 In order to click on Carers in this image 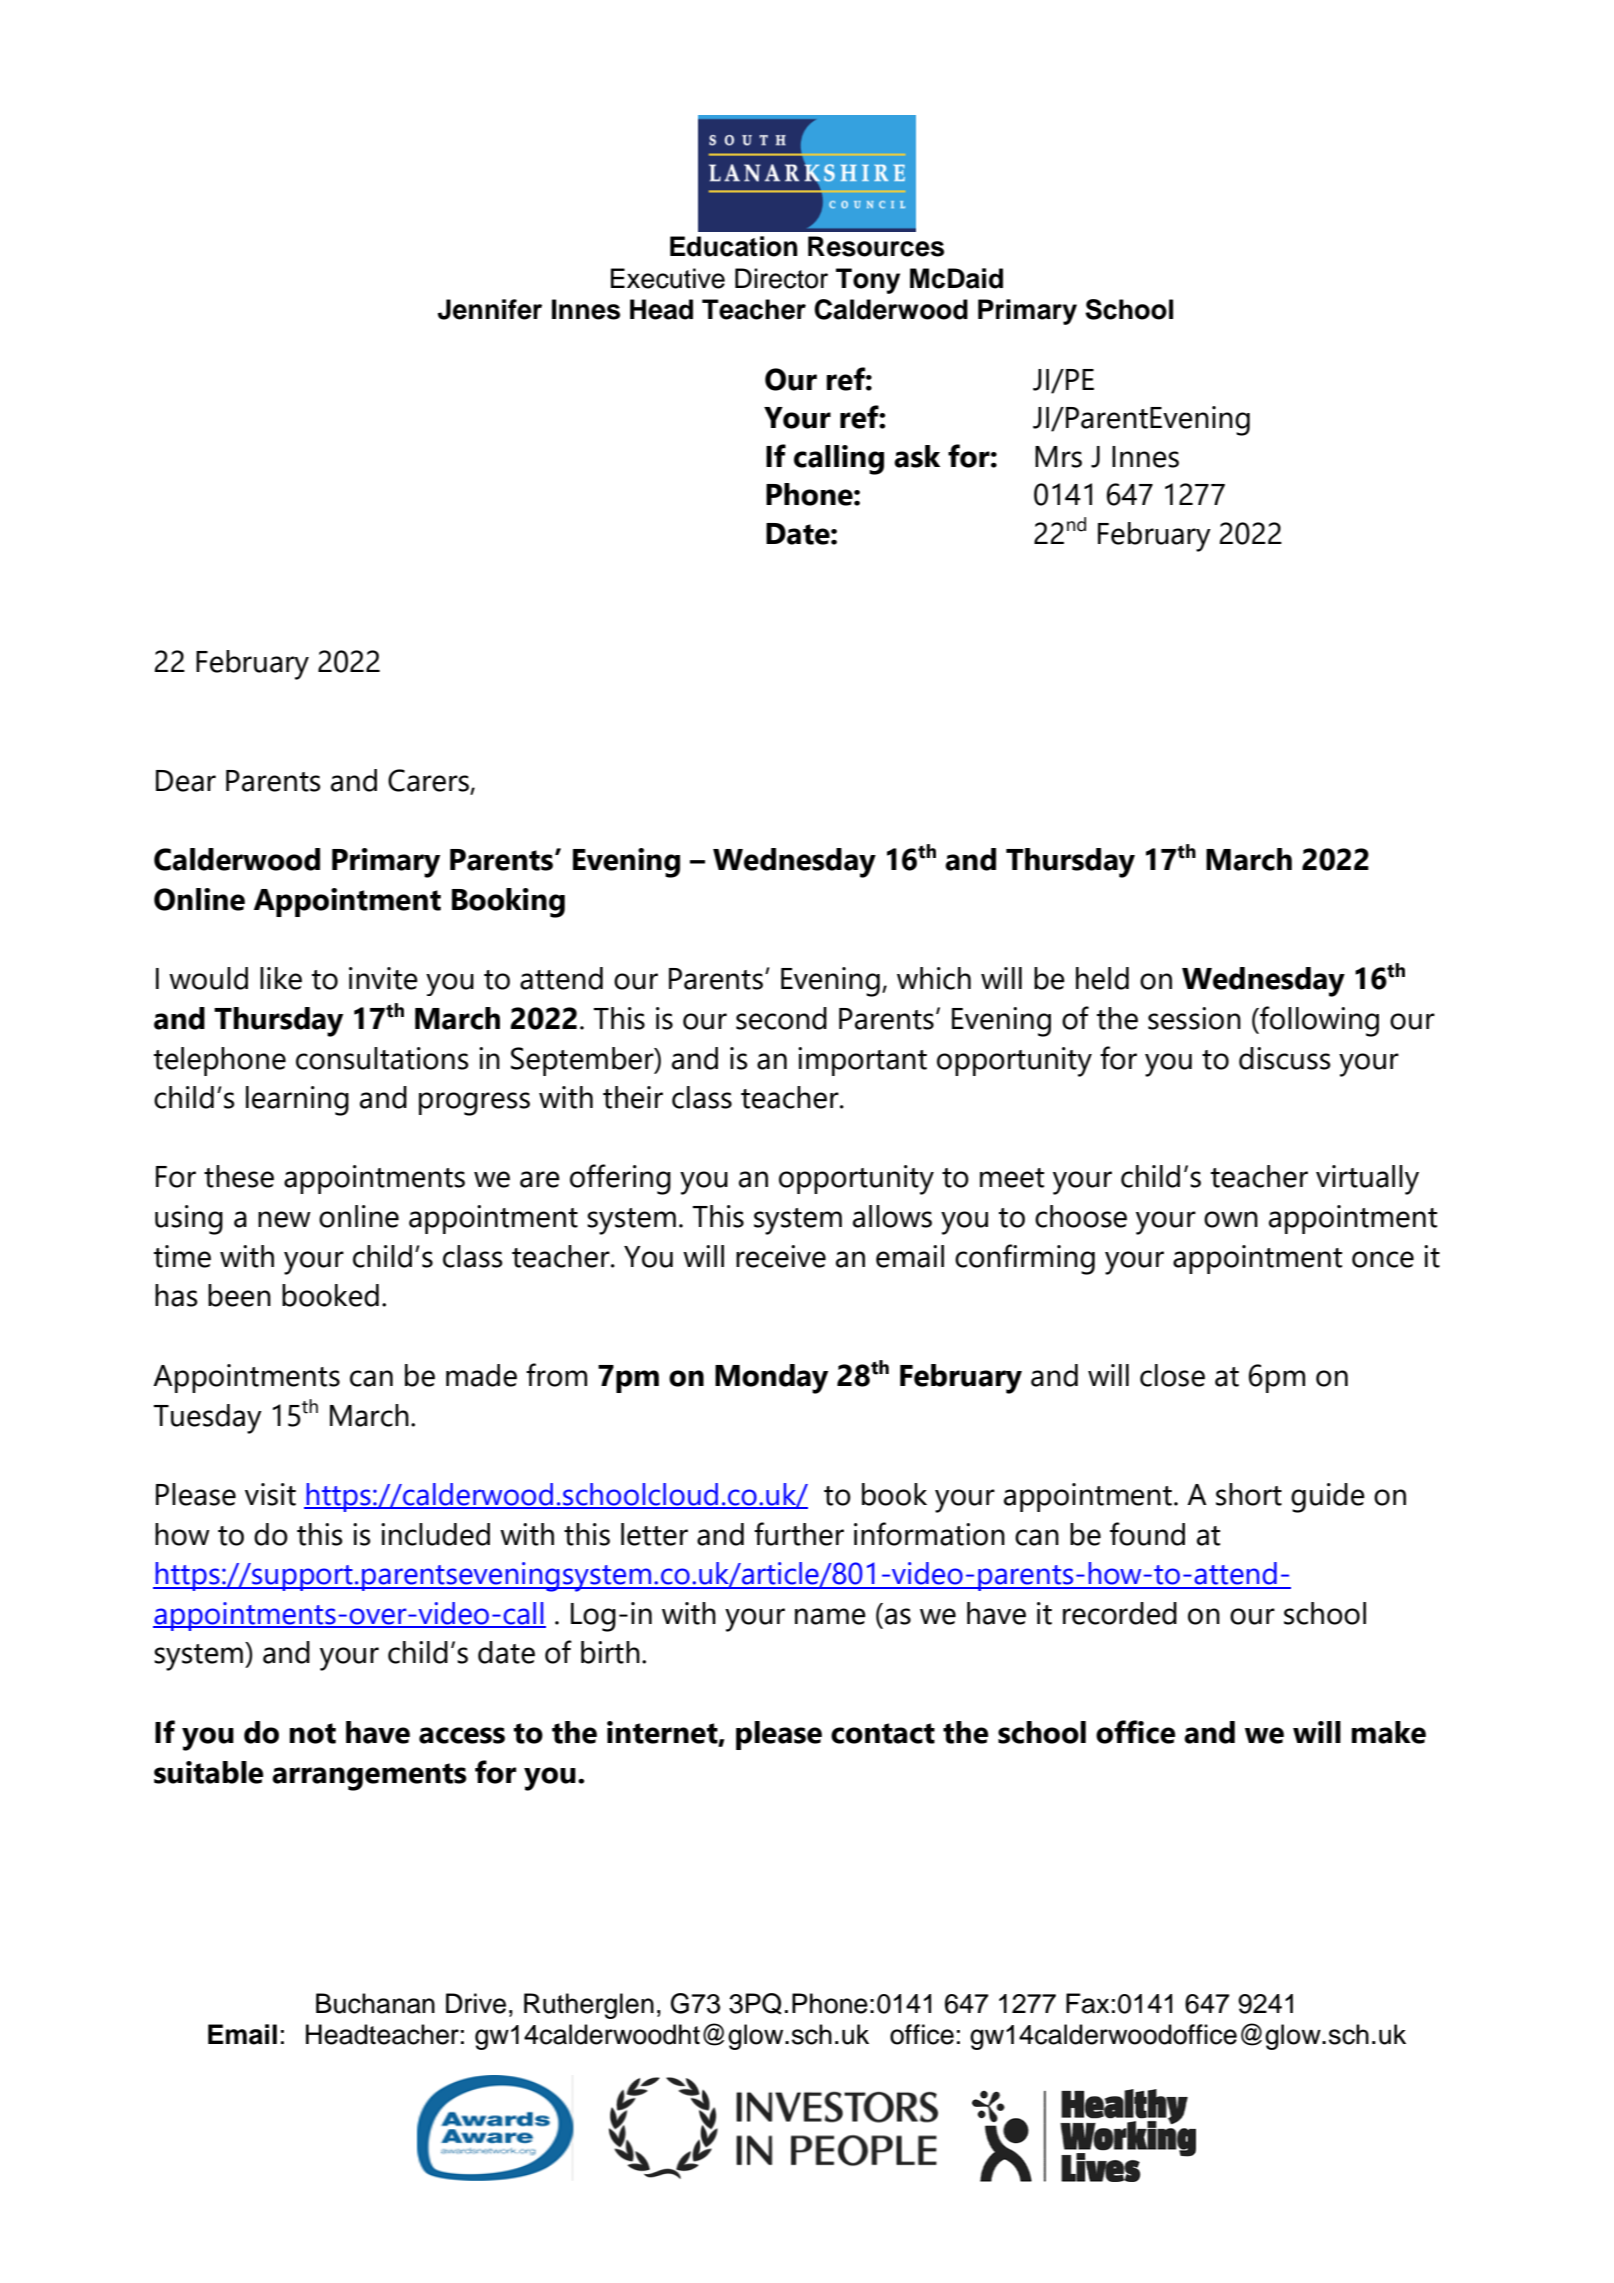, I will do `click(429, 781)`.
